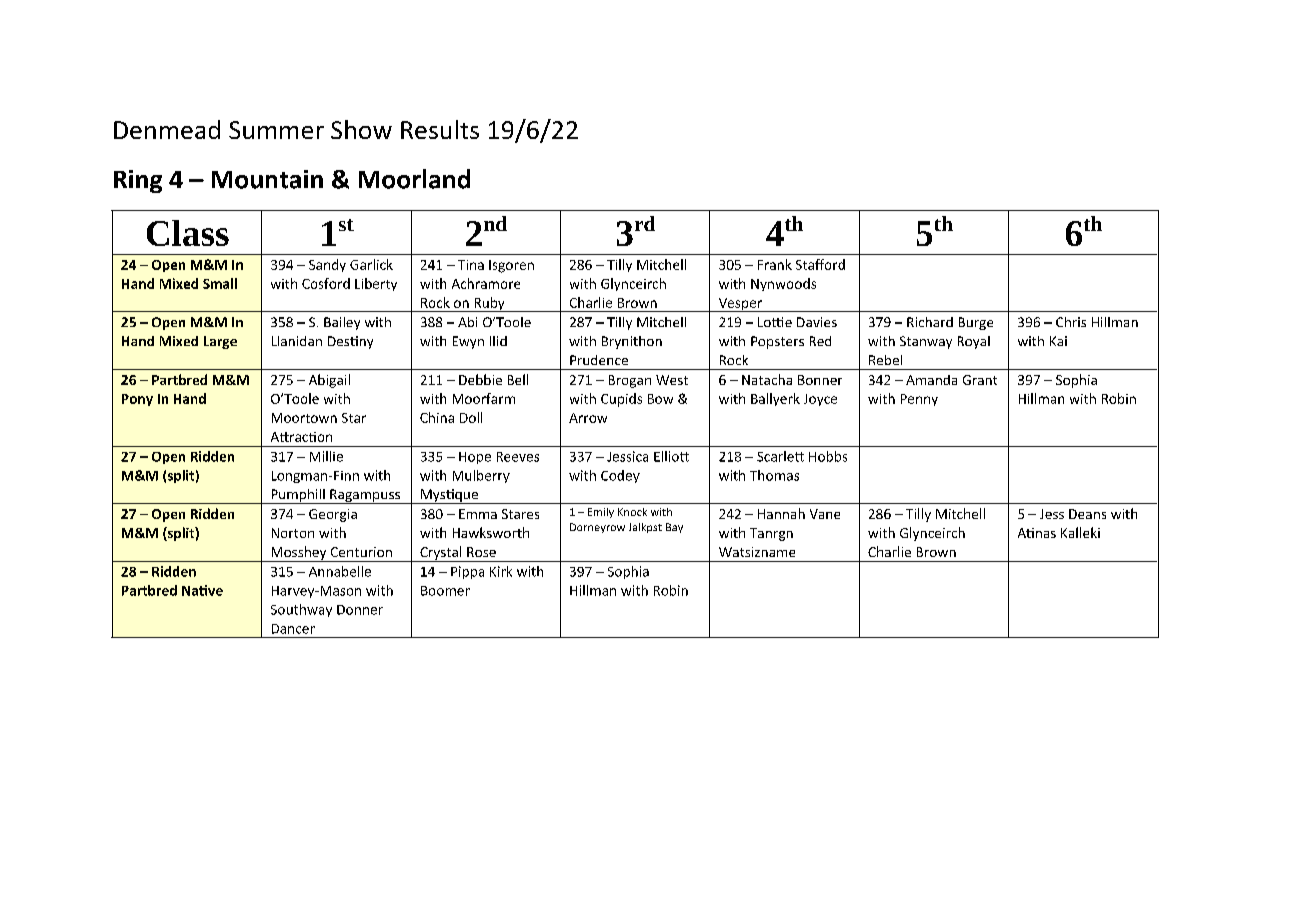 Image resolution: width=1308 pixels, height=924 pixels. I want to click on Dancer, so click(293, 629).
